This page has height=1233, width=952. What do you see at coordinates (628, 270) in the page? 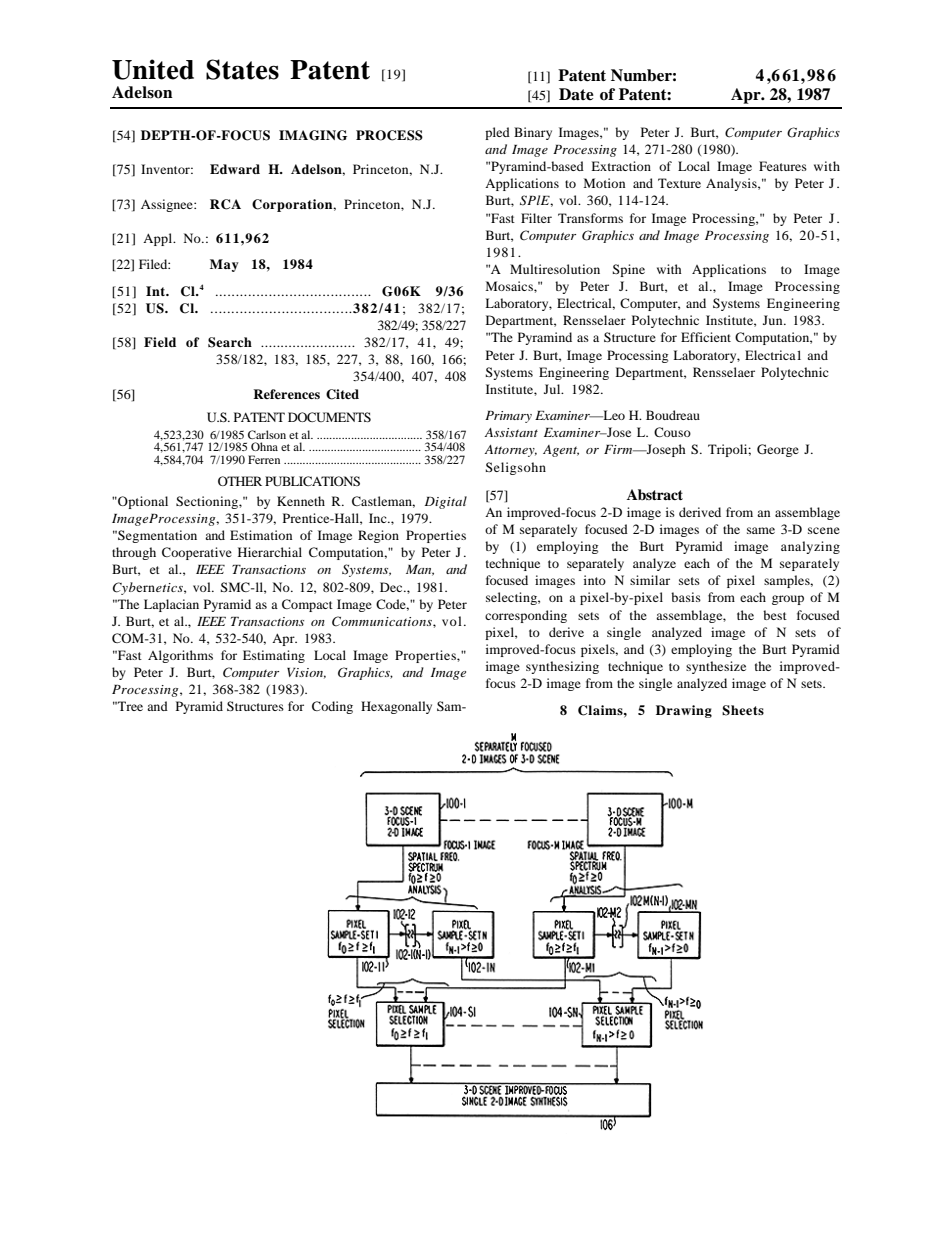
I see `Spine` at bounding box center [628, 270].
